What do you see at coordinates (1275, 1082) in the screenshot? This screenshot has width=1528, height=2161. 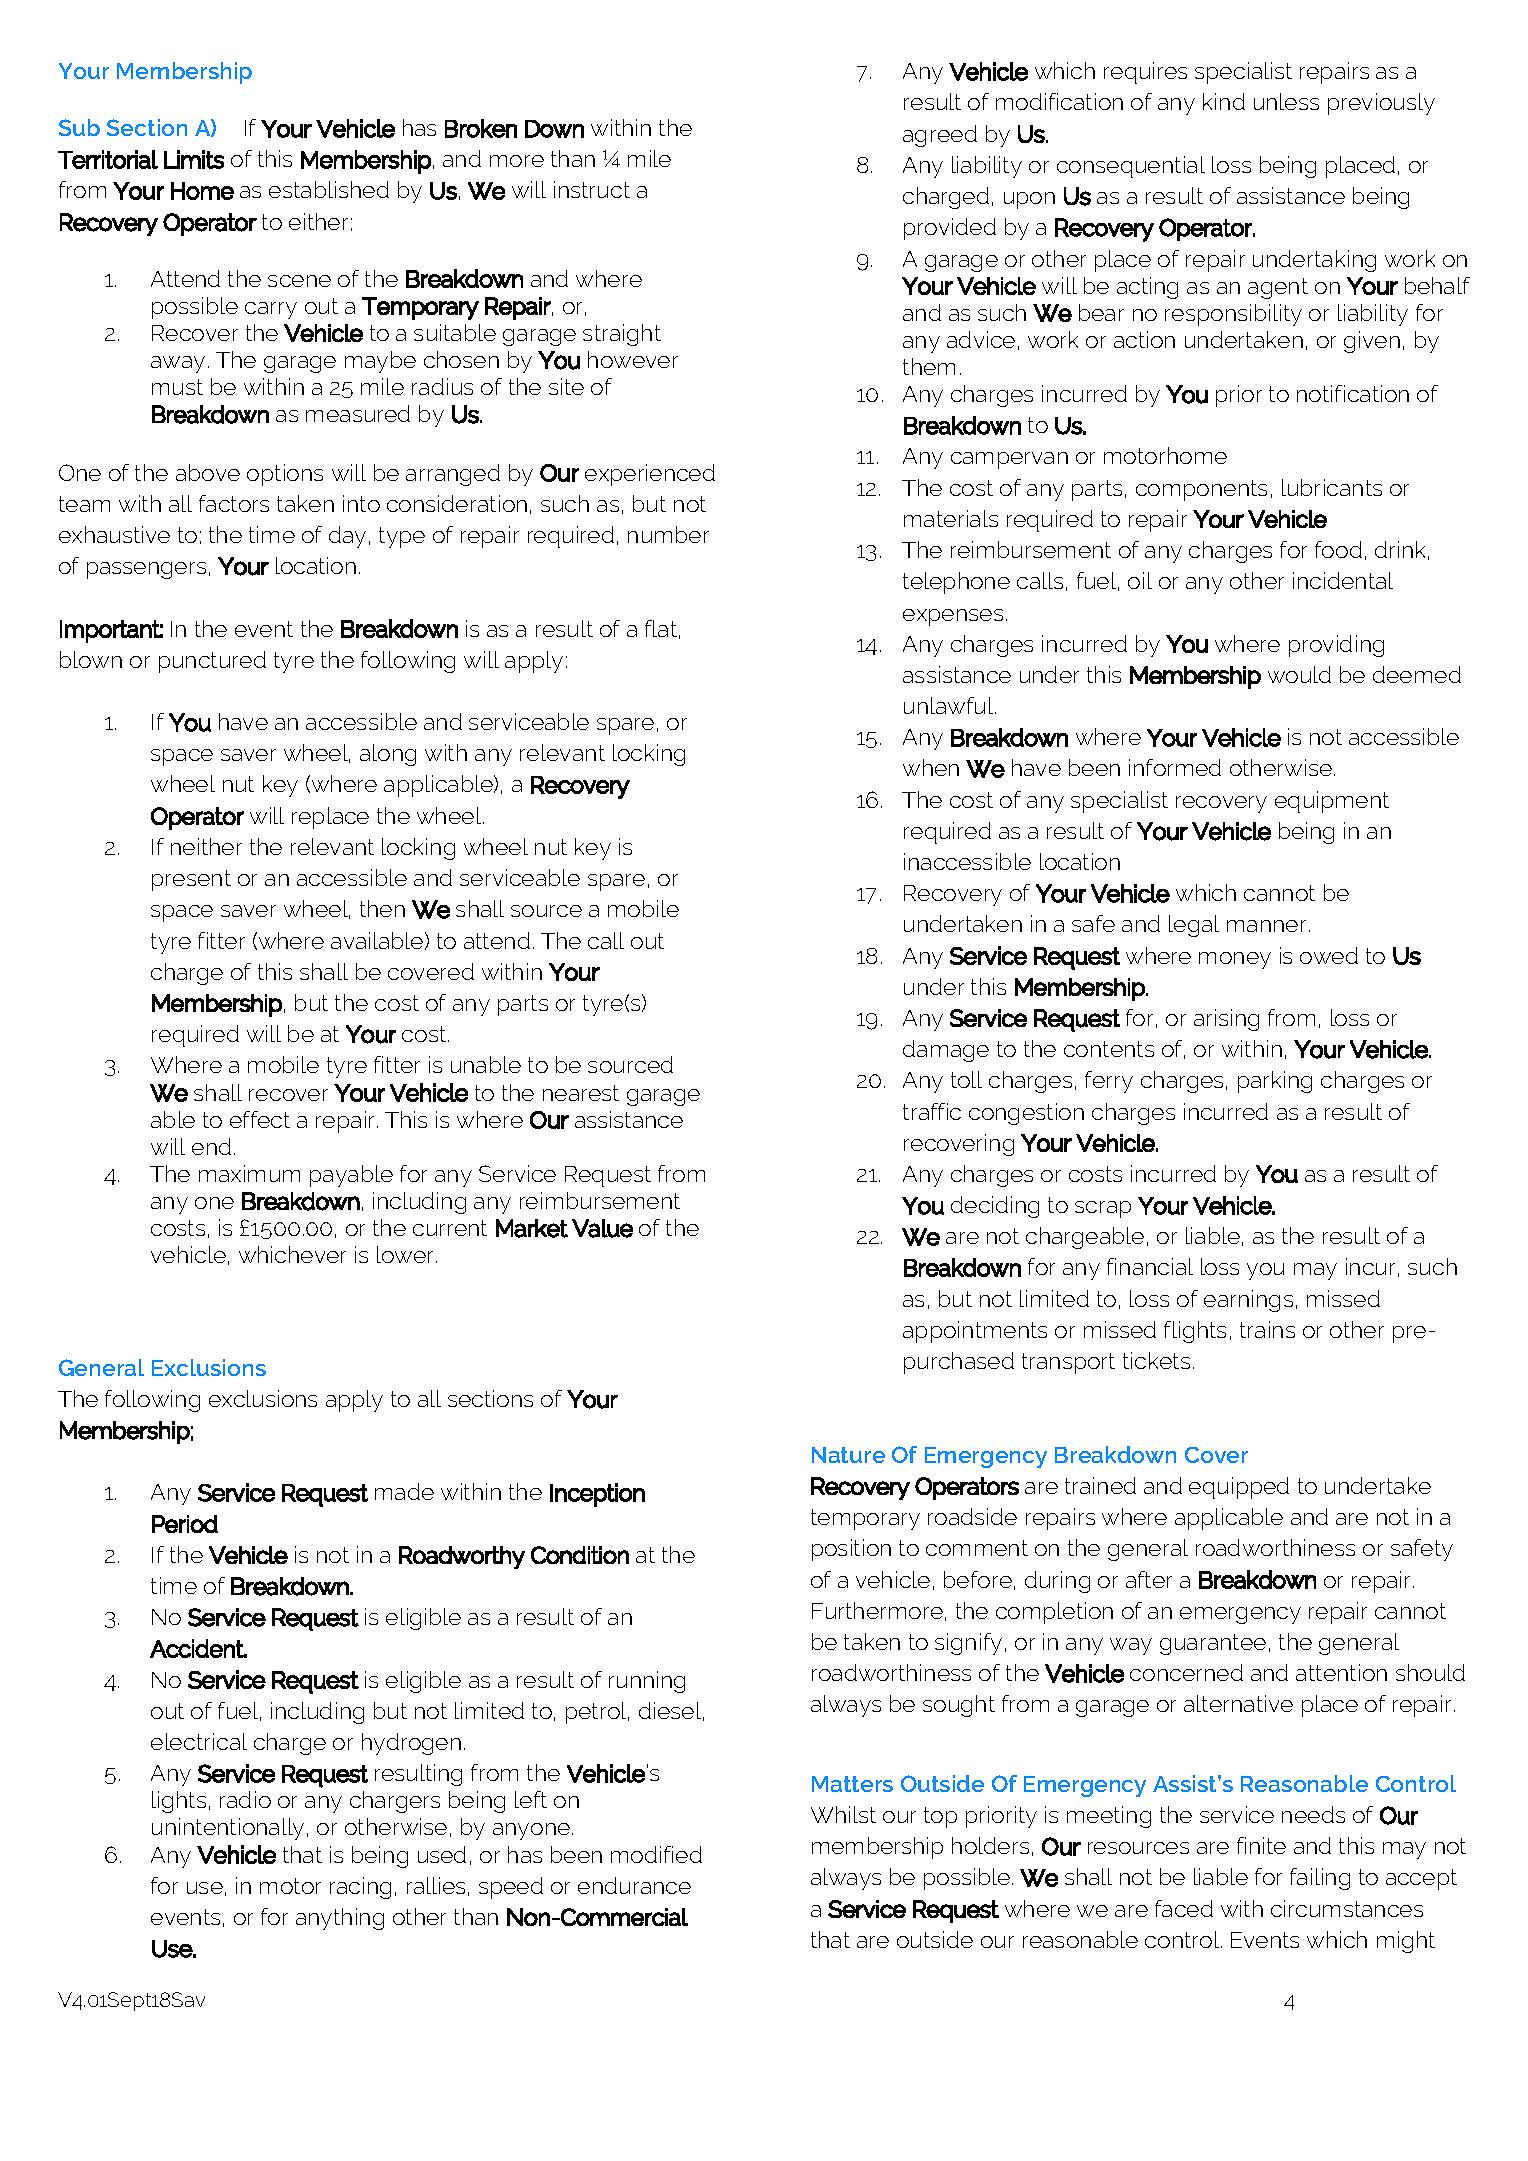 I see `parking` at bounding box center [1275, 1082].
